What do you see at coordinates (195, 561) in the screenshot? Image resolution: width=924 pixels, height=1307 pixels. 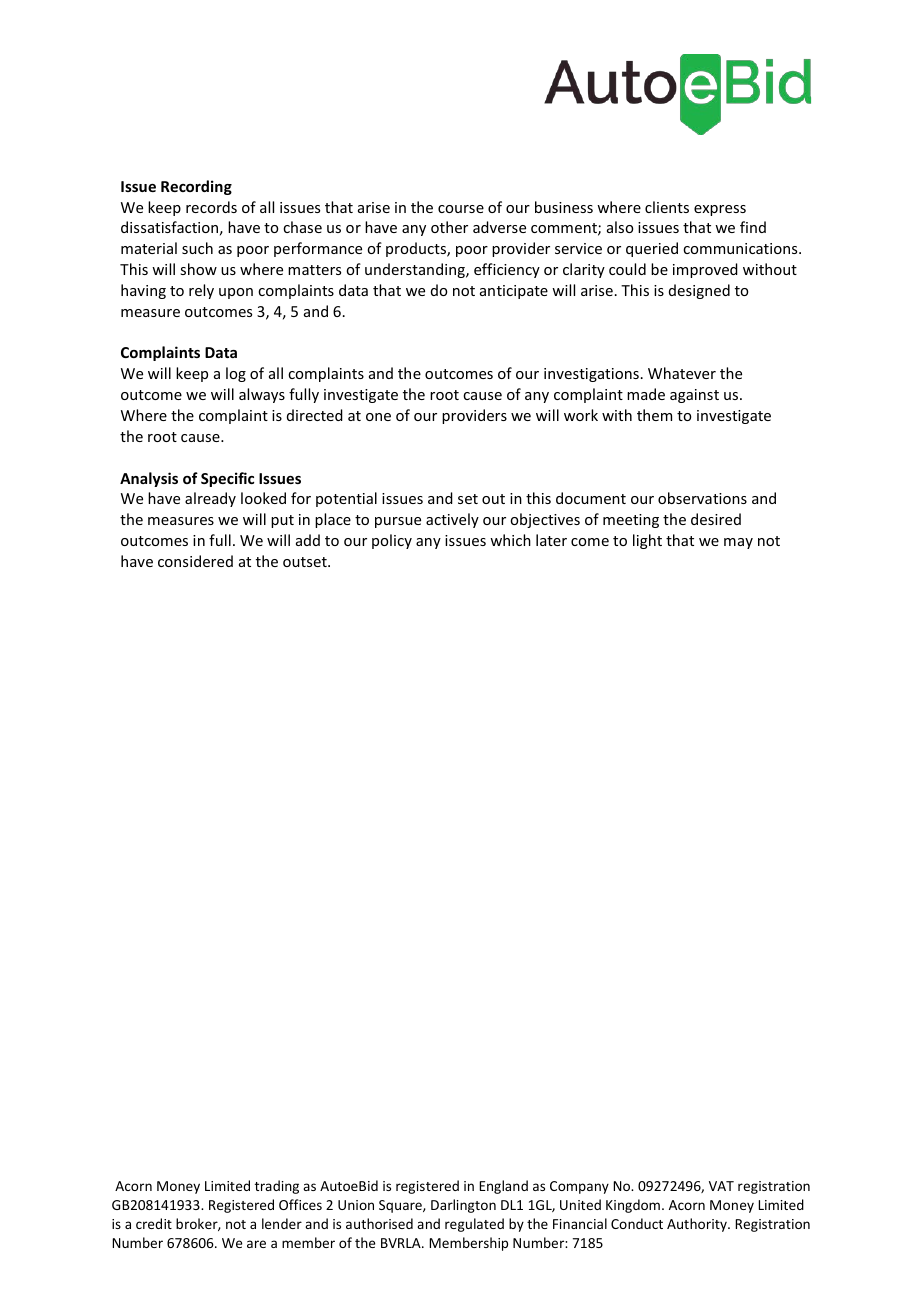 I see `considered` at bounding box center [195, 561].
